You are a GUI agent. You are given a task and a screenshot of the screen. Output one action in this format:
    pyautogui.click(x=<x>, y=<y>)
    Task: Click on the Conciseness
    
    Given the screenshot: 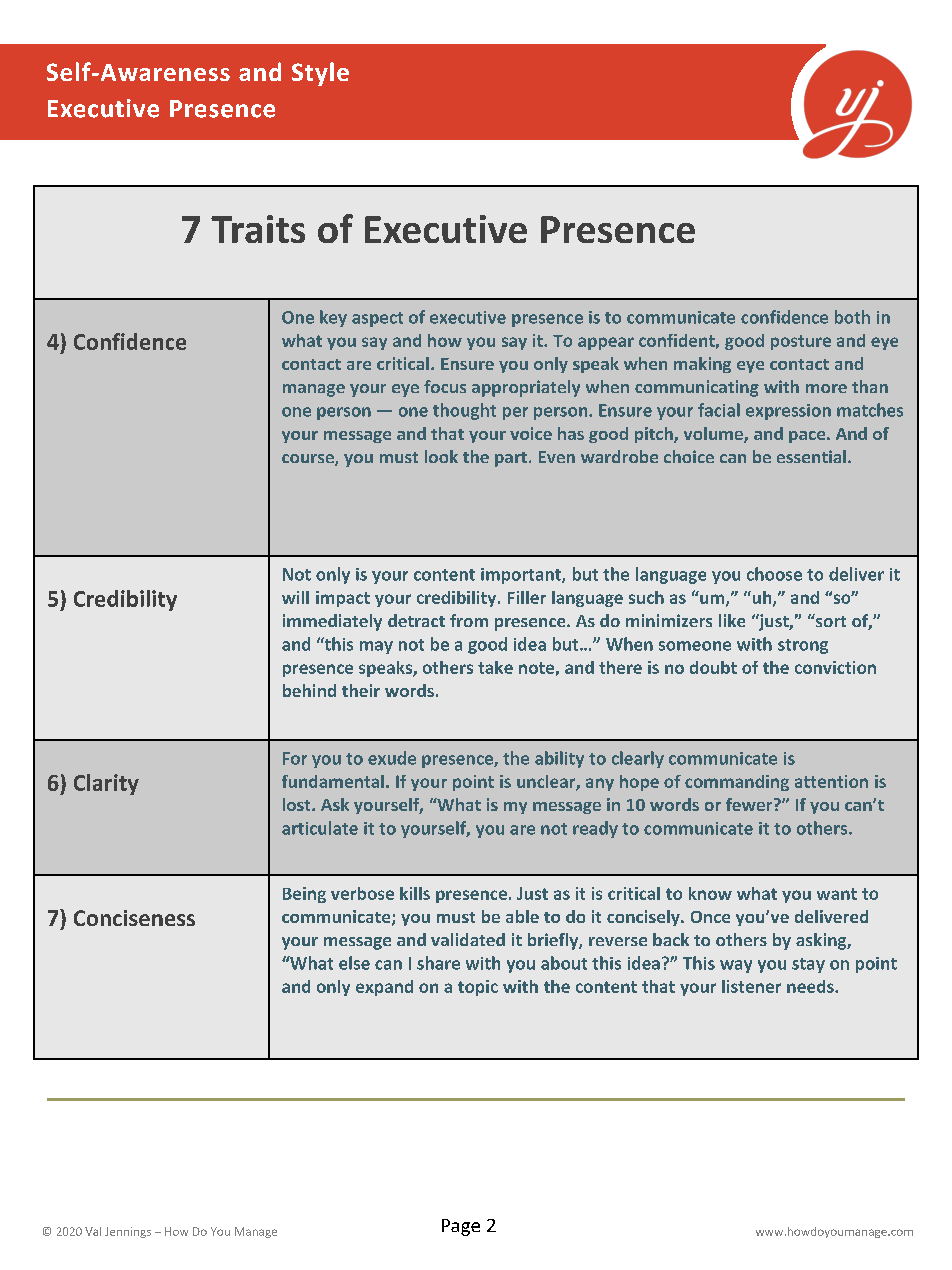 What is the action you would take?
    pyautogui.click(x=134, y=918)
